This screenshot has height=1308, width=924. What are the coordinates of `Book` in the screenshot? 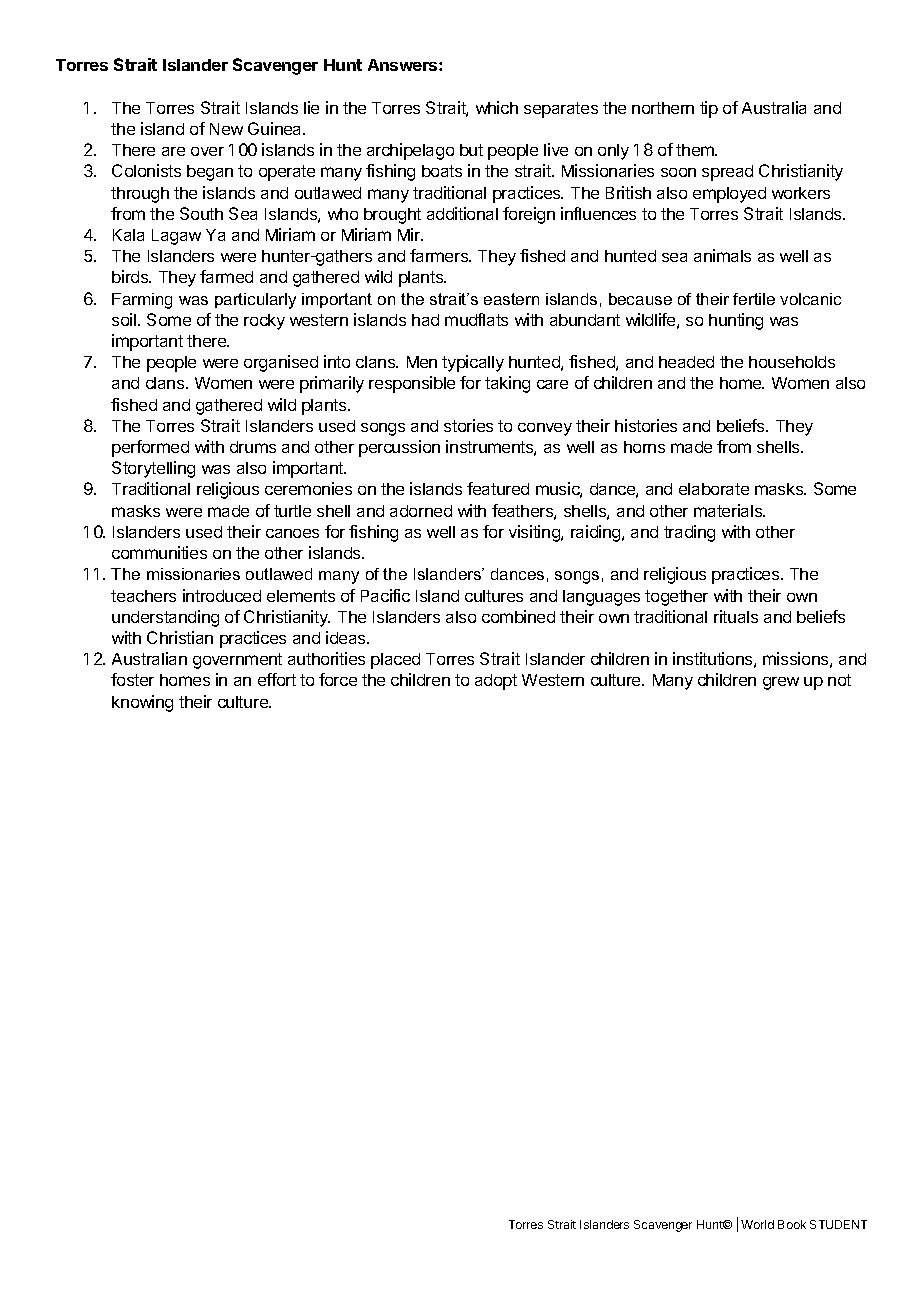 It's located at (792, 1224).
